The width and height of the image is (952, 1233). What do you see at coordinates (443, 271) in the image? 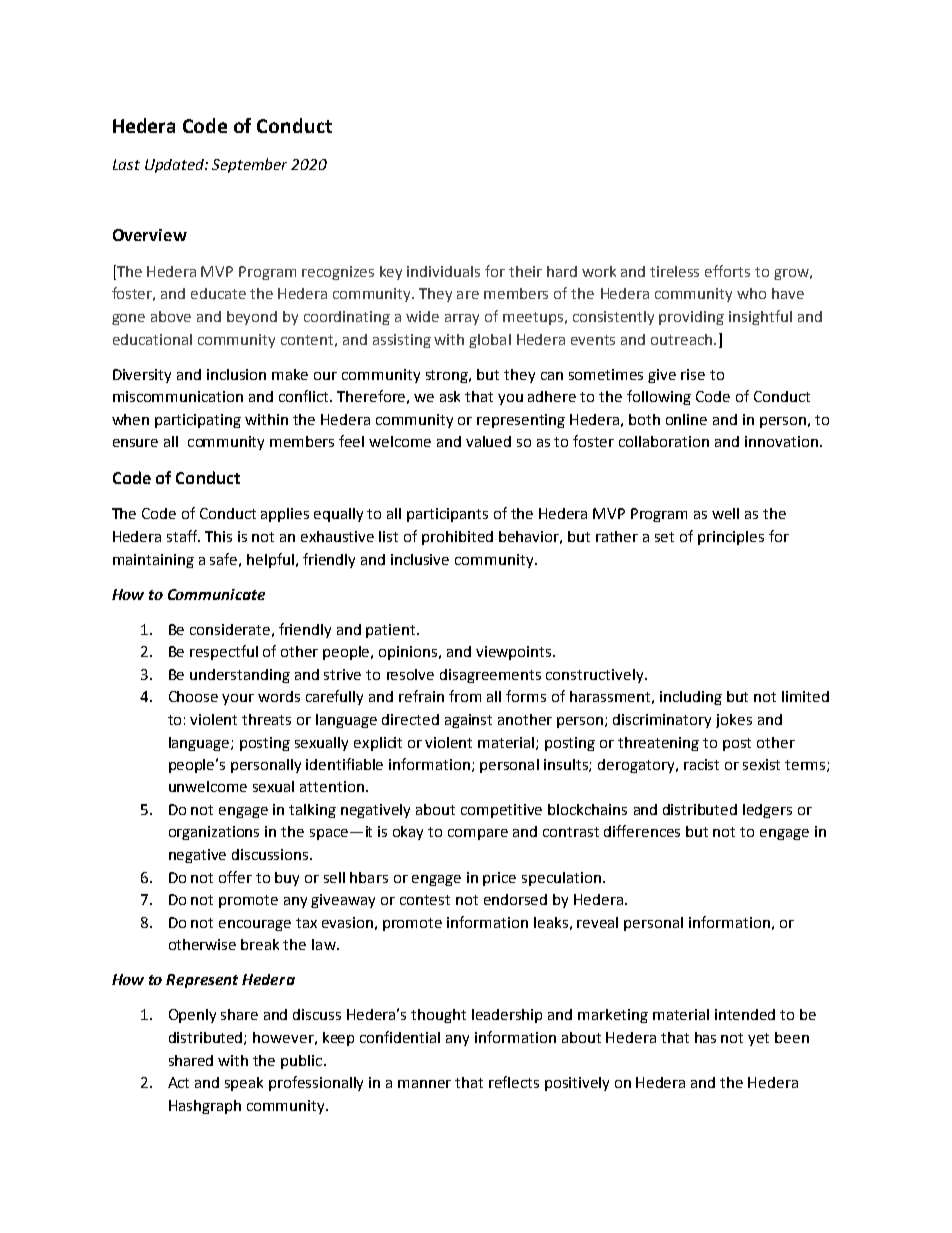
I see `individuals` at bounding box center [443, 271].
